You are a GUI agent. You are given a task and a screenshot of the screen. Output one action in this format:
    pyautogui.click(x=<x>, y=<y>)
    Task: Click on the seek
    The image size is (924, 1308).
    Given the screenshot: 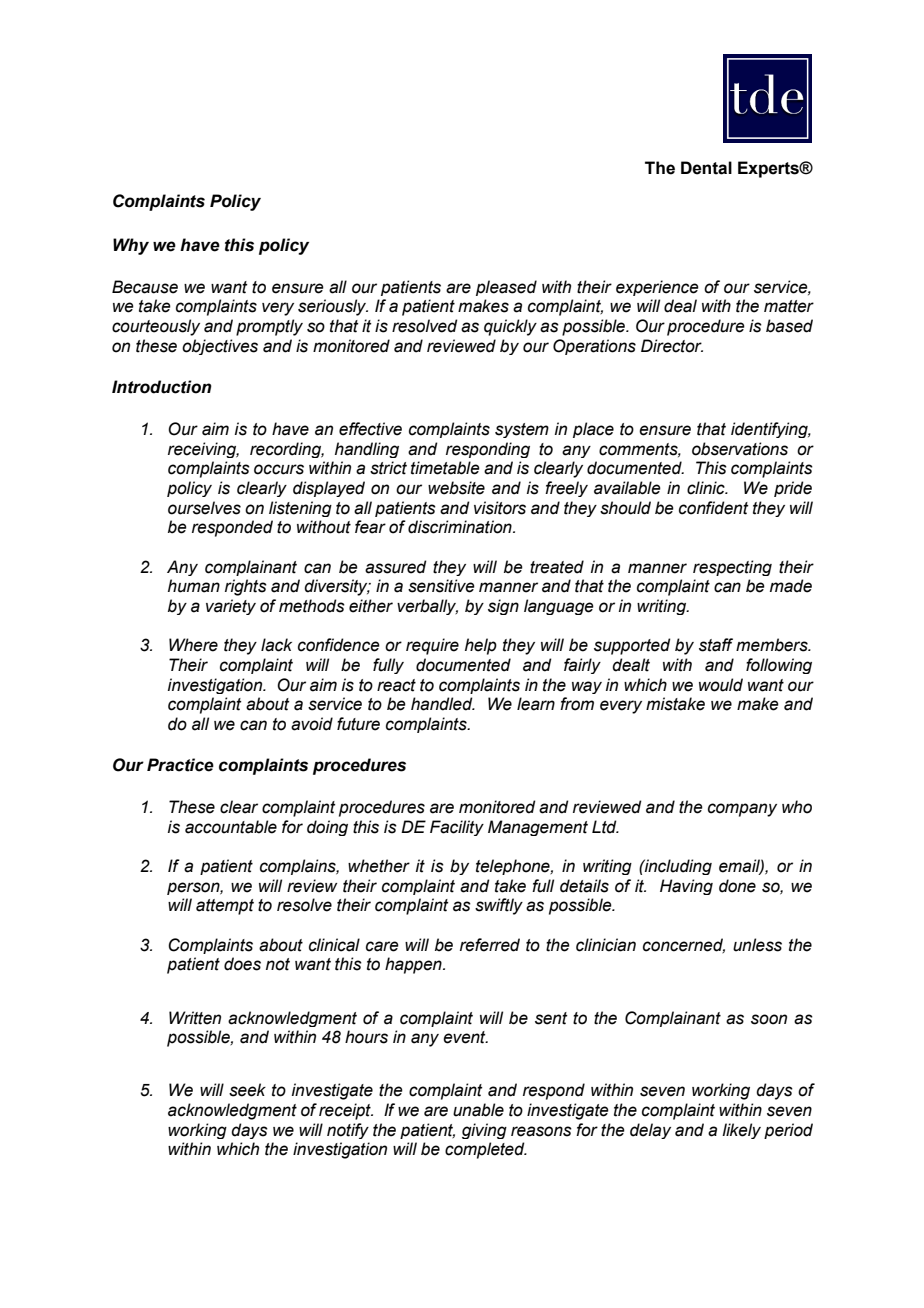 What is the action you would take?
    pyautogui.click(x=247, y=1090)
